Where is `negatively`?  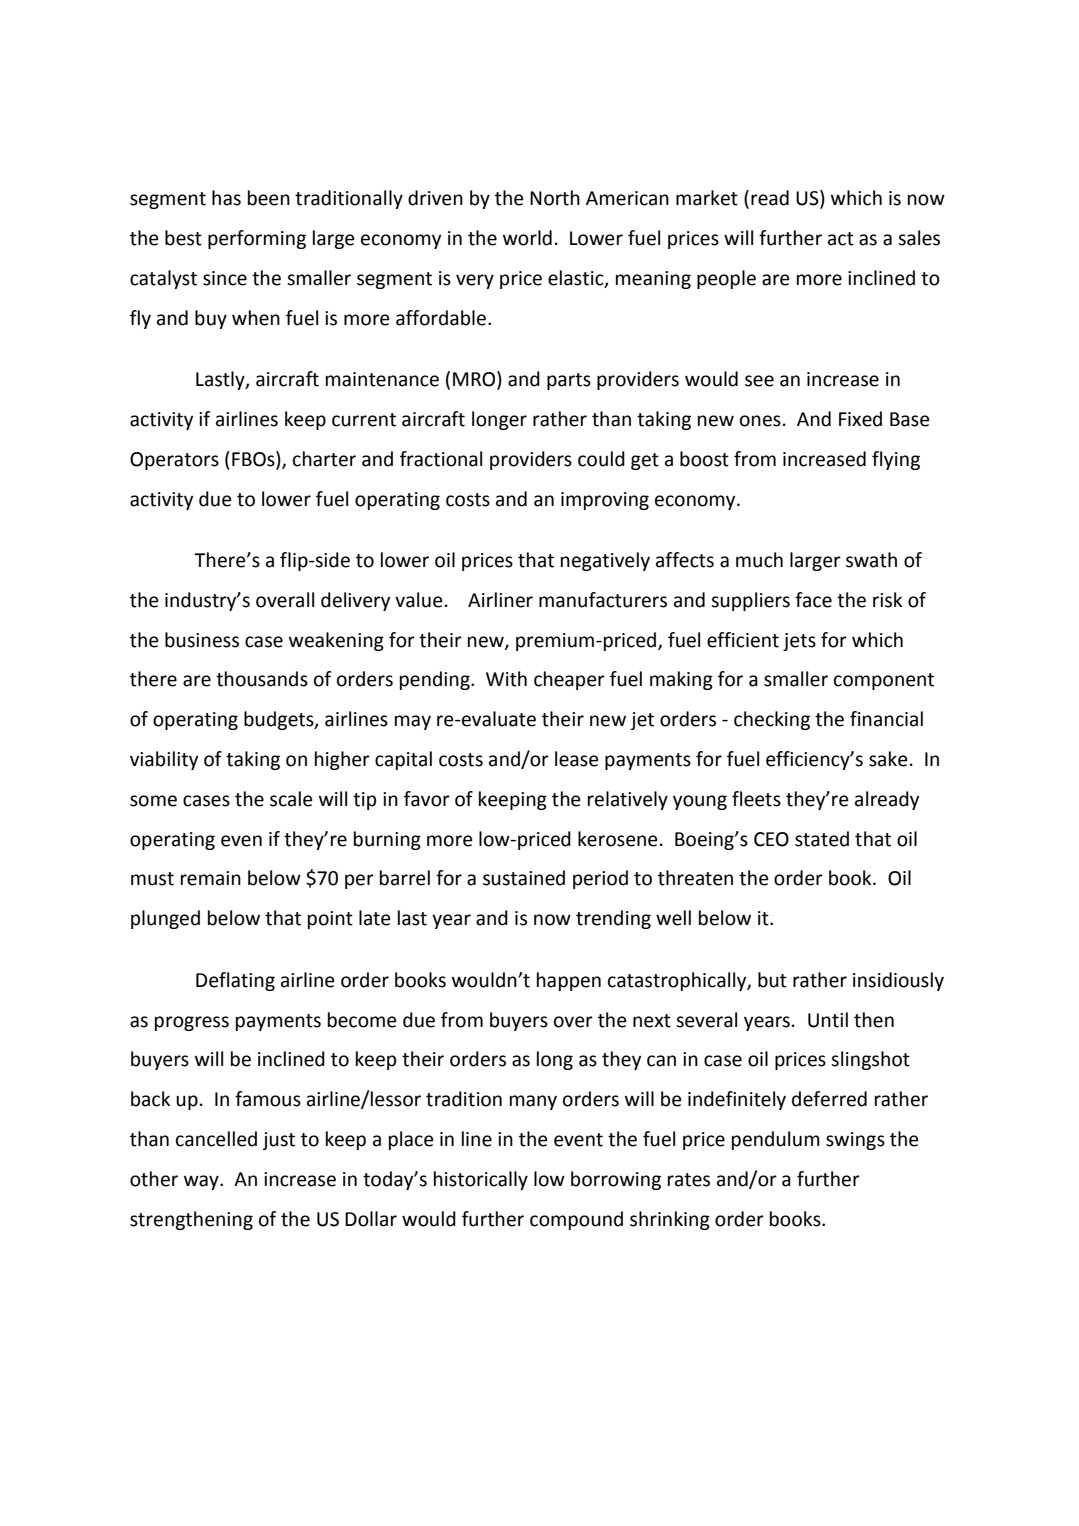 negatively is located at coordinates (605, 561).
